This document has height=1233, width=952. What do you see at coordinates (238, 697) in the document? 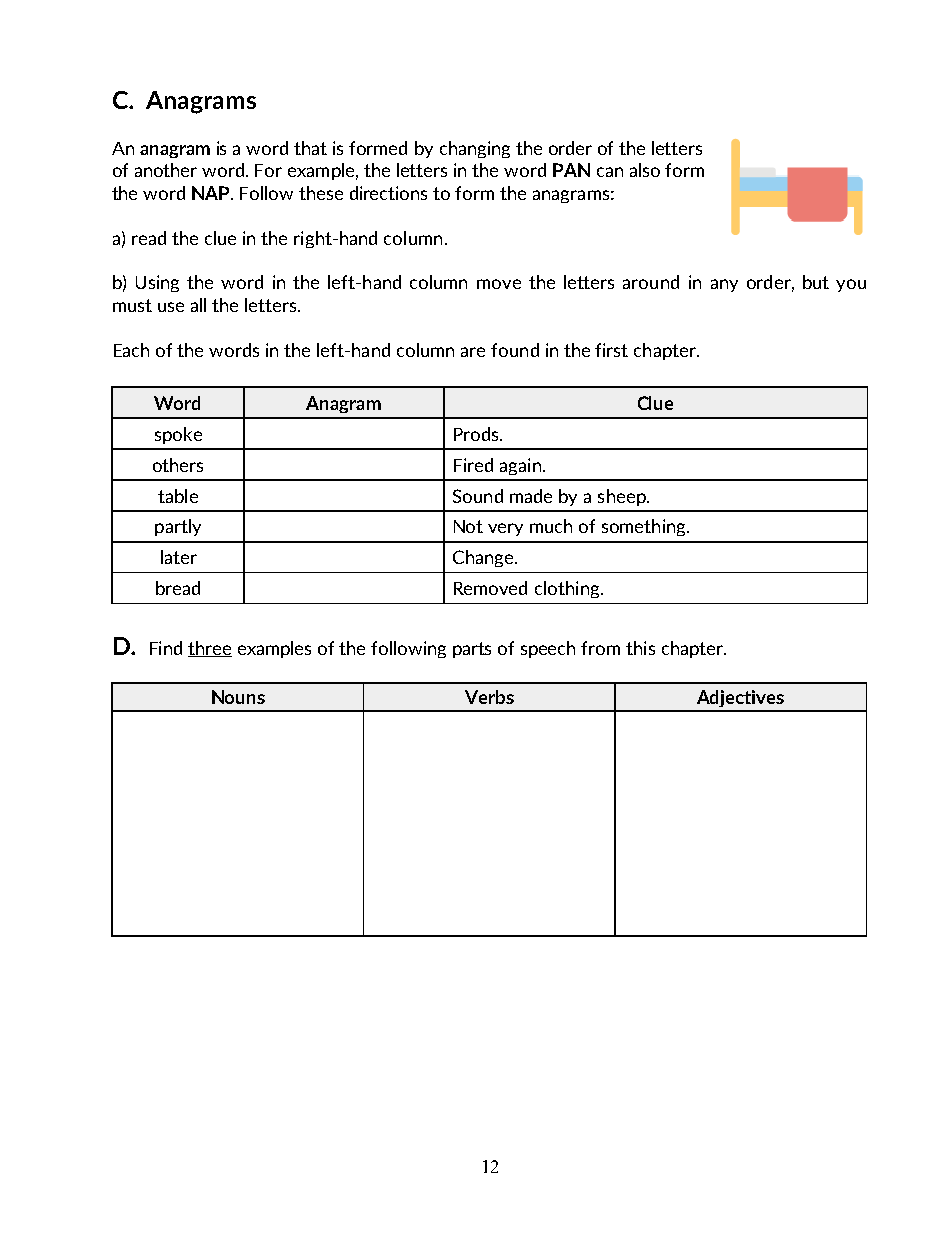
I see `Nouns` at bounding box center [238, 697].
